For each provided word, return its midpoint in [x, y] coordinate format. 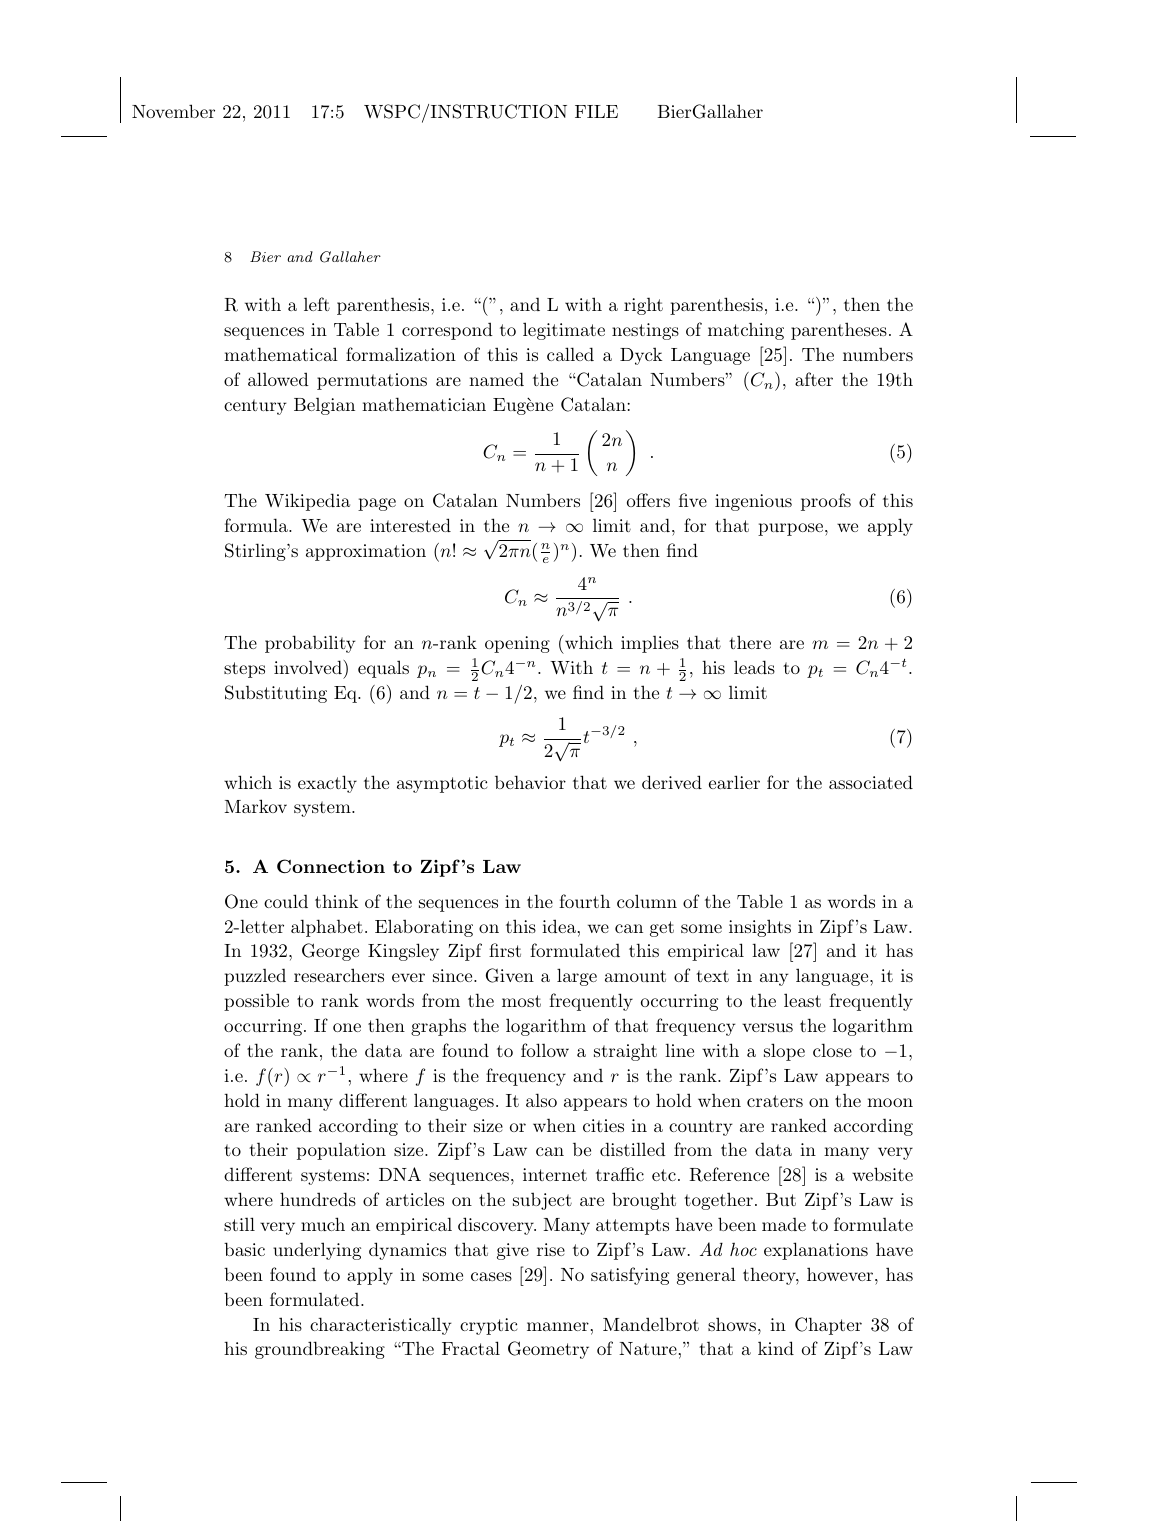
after [814, 379]
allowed [278, 379]
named [496, 379]
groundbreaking [320, 1350]
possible [256, 1002]
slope [784, 1052]
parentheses [839, 331]
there [750, 642]
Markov [256, 806]
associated [871, 782]
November [173, 111]
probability [310, 644]
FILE [596, 111]
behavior [530, 782]
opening [517, 644]
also [541, 1100]
